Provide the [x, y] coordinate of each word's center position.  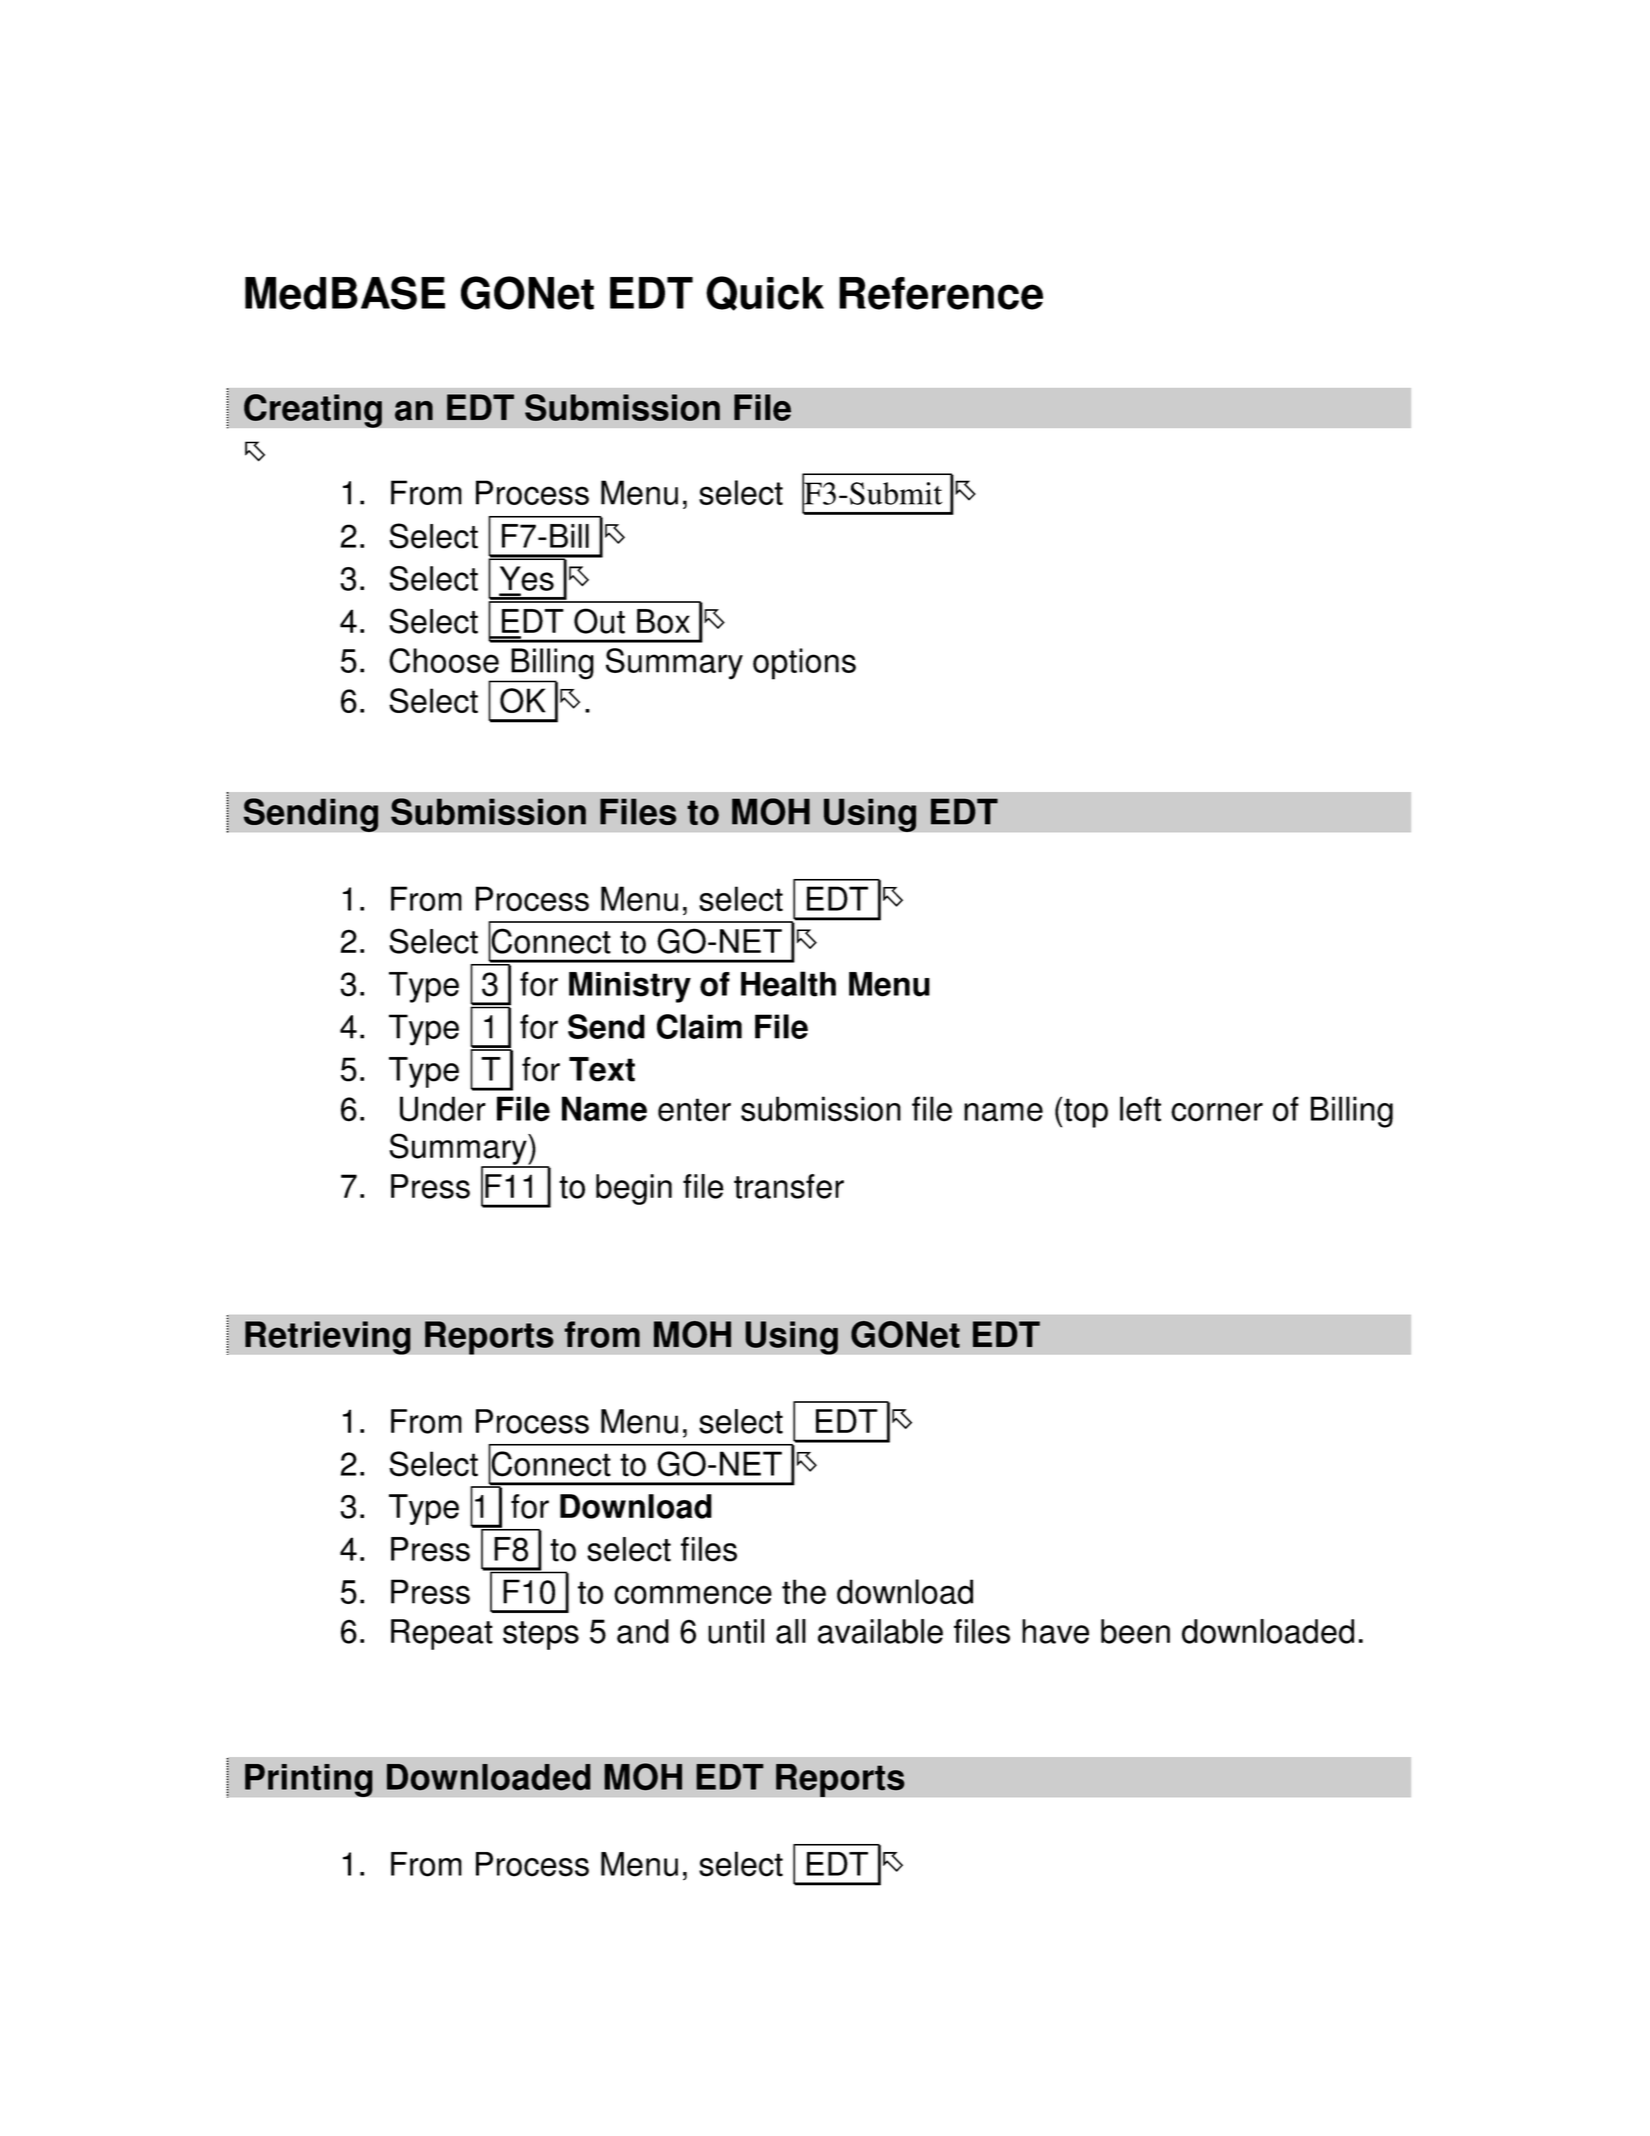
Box [663, 621]
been [1135, 1631]
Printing [309, 1780]
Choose [444, 660]
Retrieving [328, 1338]
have [1055, 1631]
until [736, 1631]
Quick [765, 293]
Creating [313, 411]
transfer [789, 1186]
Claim [699, 1026]
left [1140, 1109]
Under [443, 1109]
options [804, 664]
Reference [941, 293]
